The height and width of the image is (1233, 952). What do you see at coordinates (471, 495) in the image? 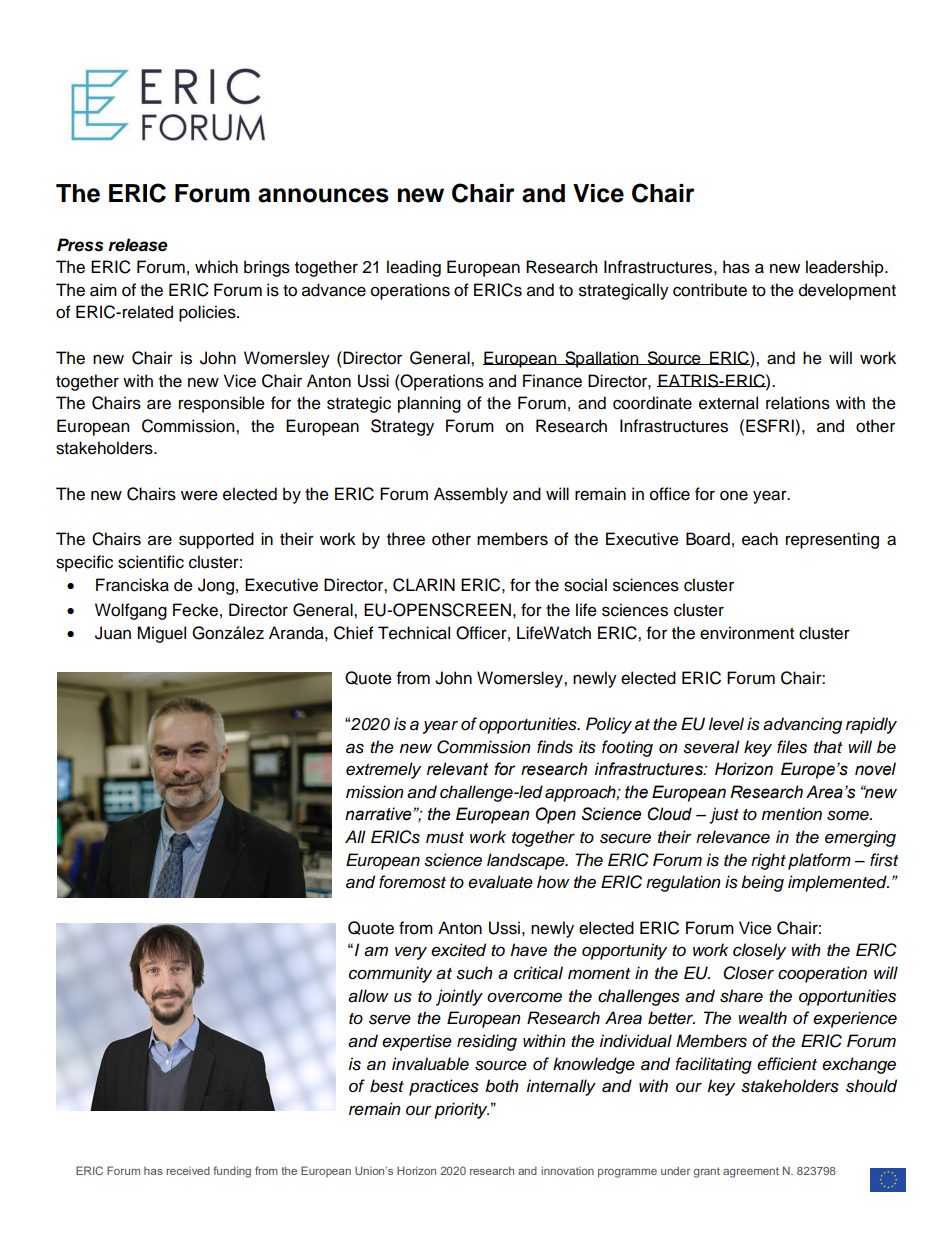
I see `Assembly` at bounding box center [471, 495].
